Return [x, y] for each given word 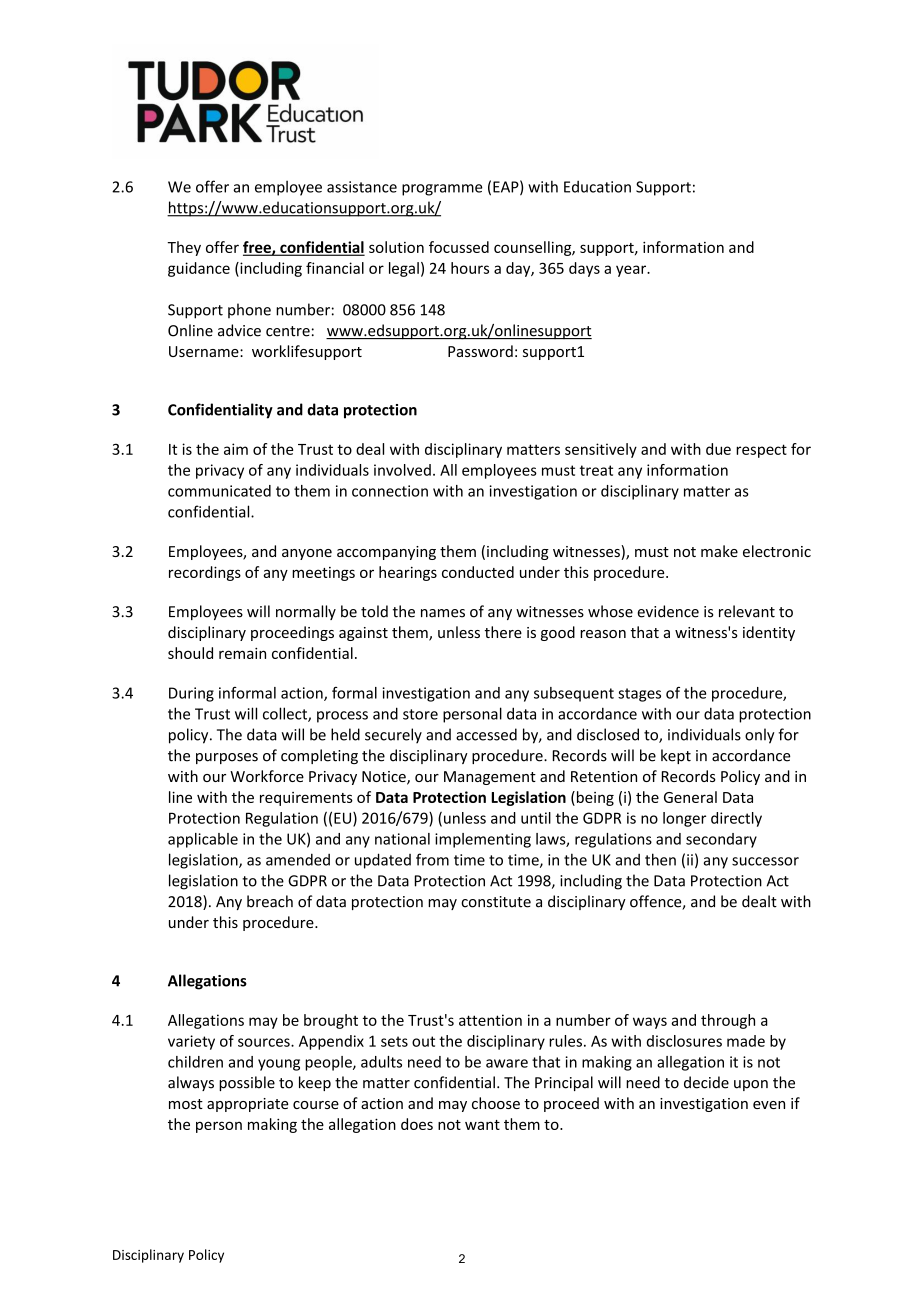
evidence [668, 611]
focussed [459, 247]
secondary [721, 840]
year [632, 271]
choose [496, 1103]
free [258, 248]
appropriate [247, 1105]
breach [270, 901]
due [718, 449]
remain [242, 653]
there [503, 632]
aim [236, 449]
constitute [496, 902]
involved [402, 470]
